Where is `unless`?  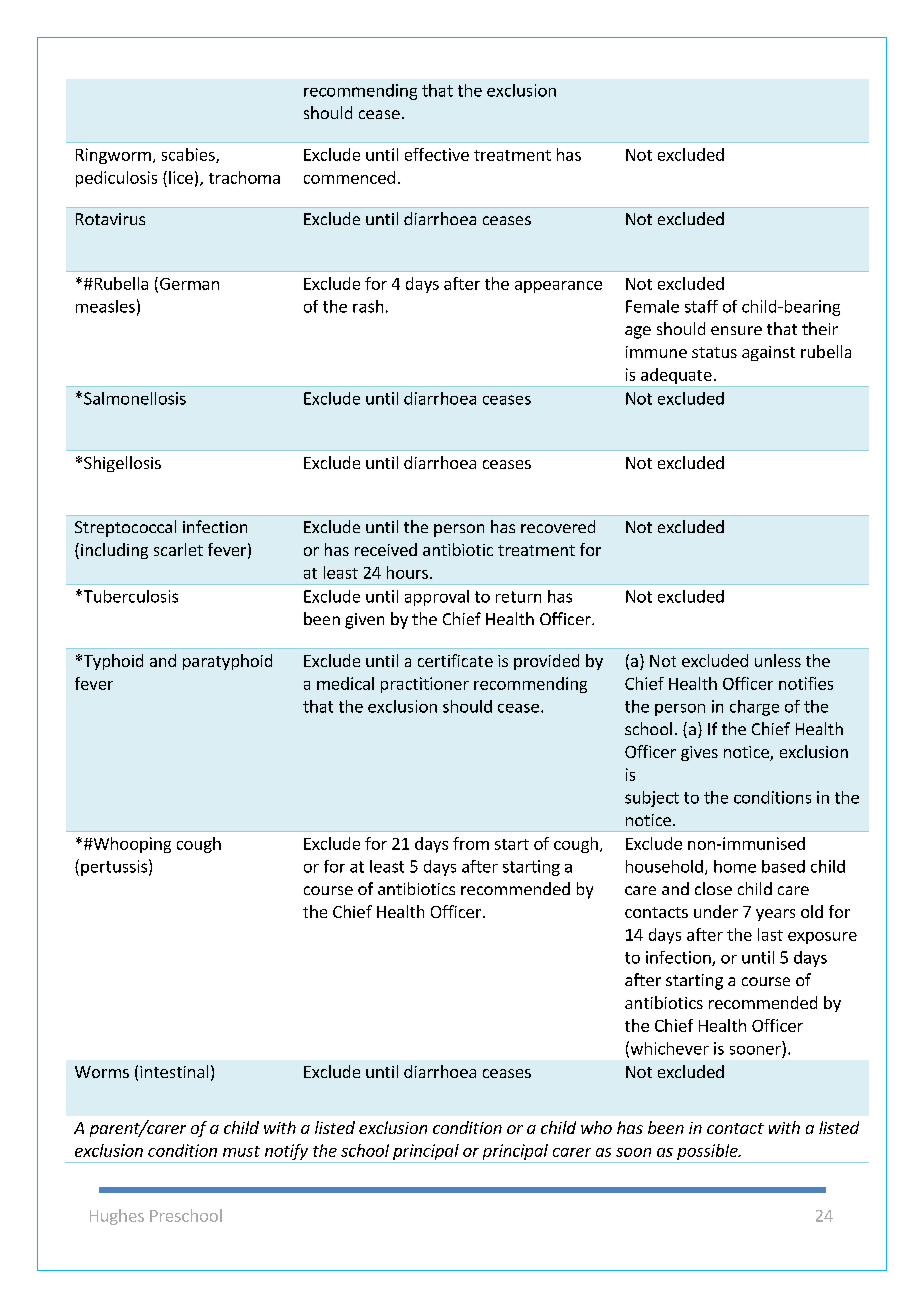
unless is located at coordinates (778, 660).
